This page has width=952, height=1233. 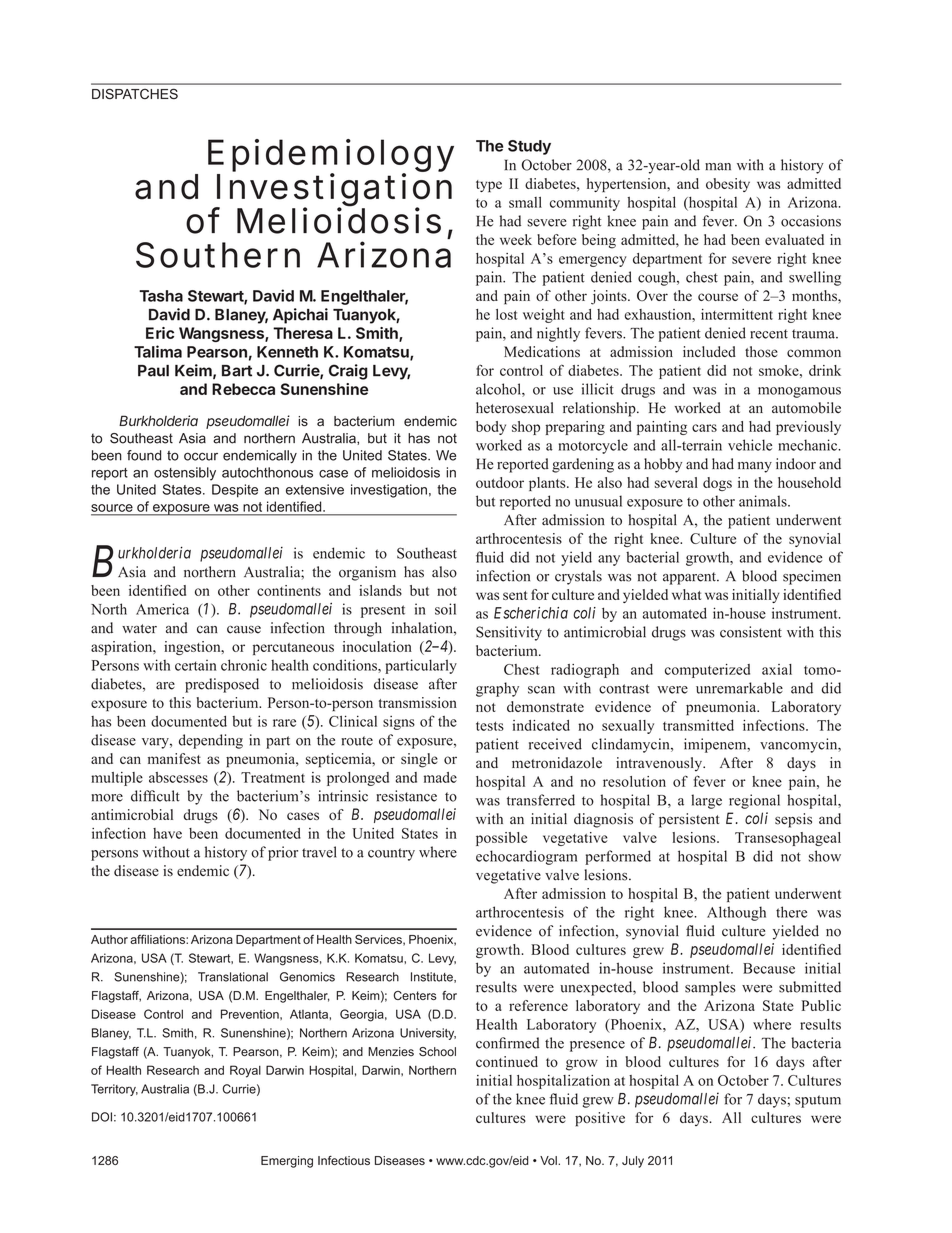 I want to click on obesity, so click(x=728, y=185).
